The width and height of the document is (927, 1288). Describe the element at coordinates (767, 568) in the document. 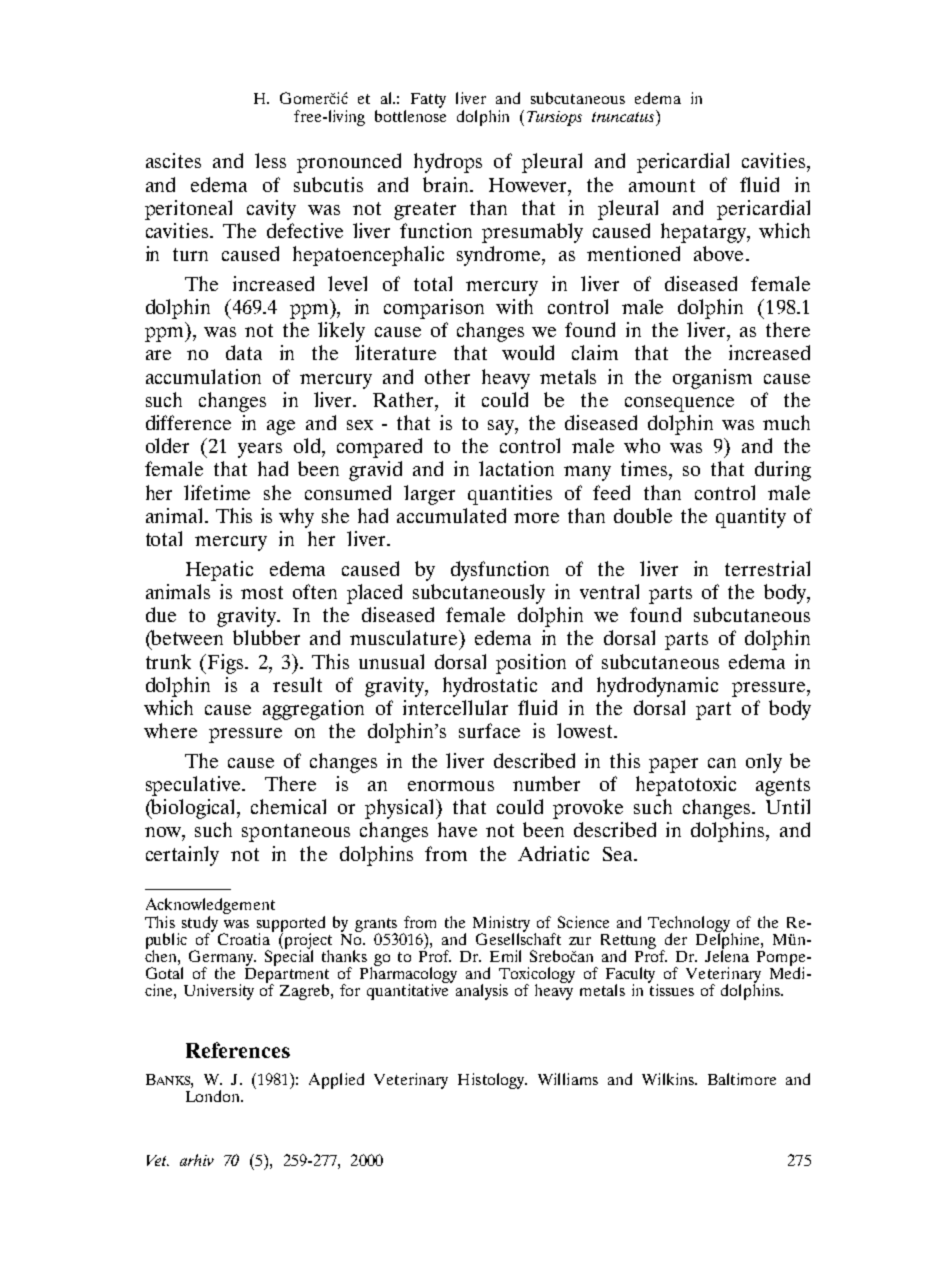

I see `terrestrial` at that location.
